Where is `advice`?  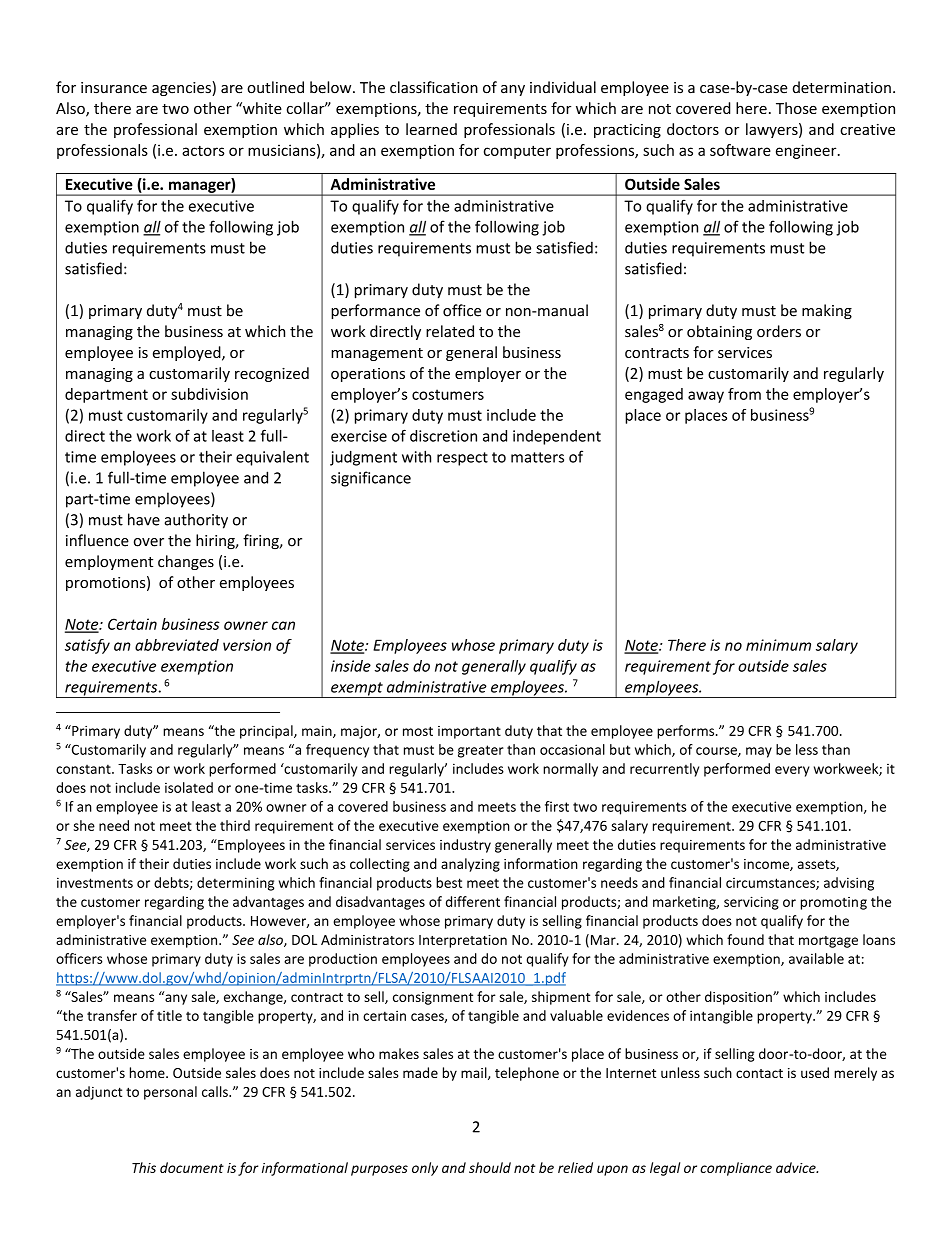
advice is located at coordinates (797, 1167).
